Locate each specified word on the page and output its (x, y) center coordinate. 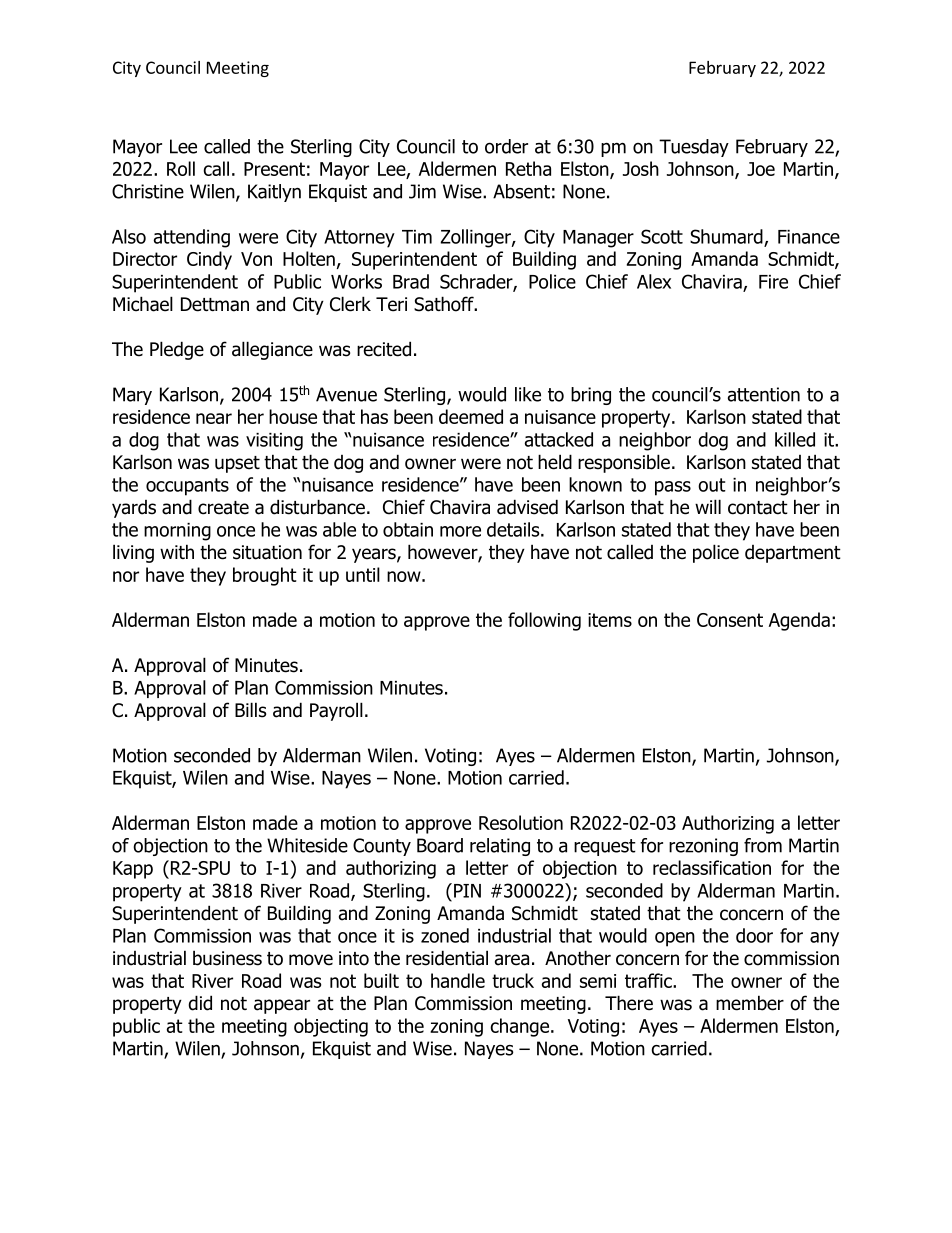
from (763, 845)
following (544, 621)
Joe (761, 169)
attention (764, 394)
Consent (730, 620)
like (528, 394)
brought (265, 576)
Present (274, 169)
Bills (250, 710)
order (506, 146)
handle (458, 980)
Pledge (177, 350)
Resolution (521, 822)
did (200, 1003)
